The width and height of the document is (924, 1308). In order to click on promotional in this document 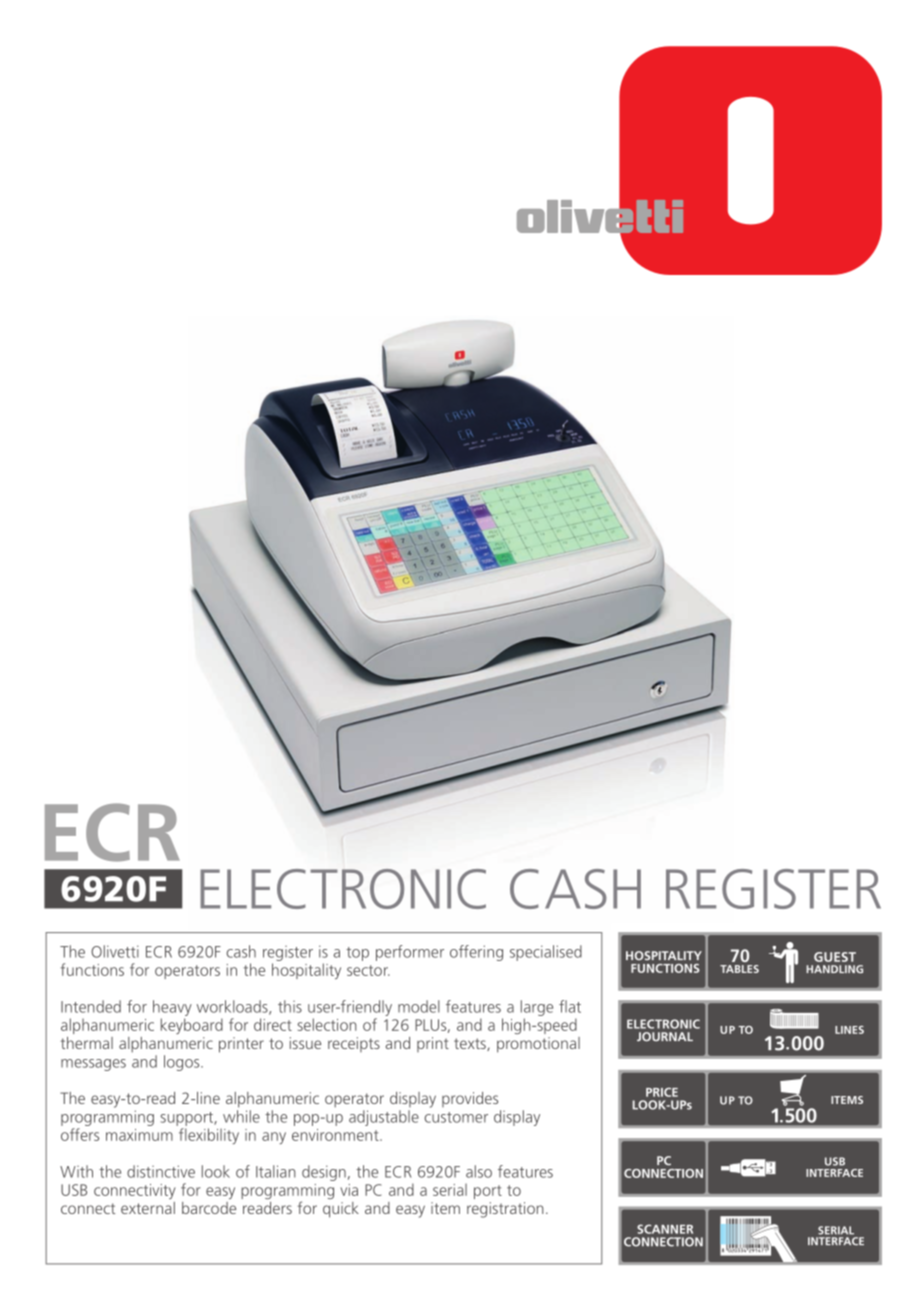, I will do `click(538, 1045)`.
